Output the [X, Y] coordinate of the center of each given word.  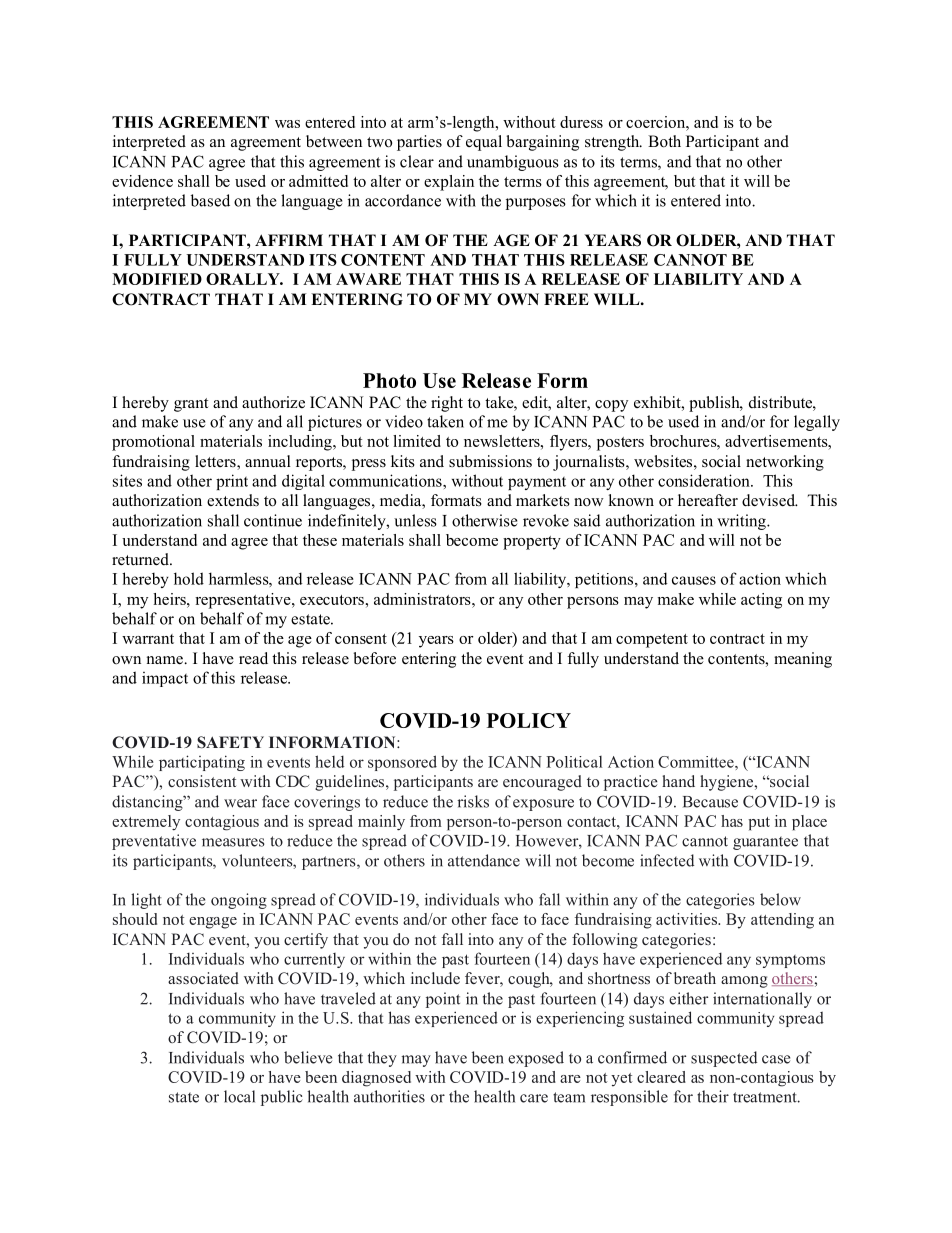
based [210, 200]
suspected [724, 1059]
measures [233, 842]
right [447, 404]
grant [191, 405]
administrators [423, 599]
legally [817, 423]
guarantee [765, 843]
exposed [536, 1059]
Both [664, 141]
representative [244, 601]
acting [761, 601]
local [239, 1096]
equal [484, 143]
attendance [484, 860]
